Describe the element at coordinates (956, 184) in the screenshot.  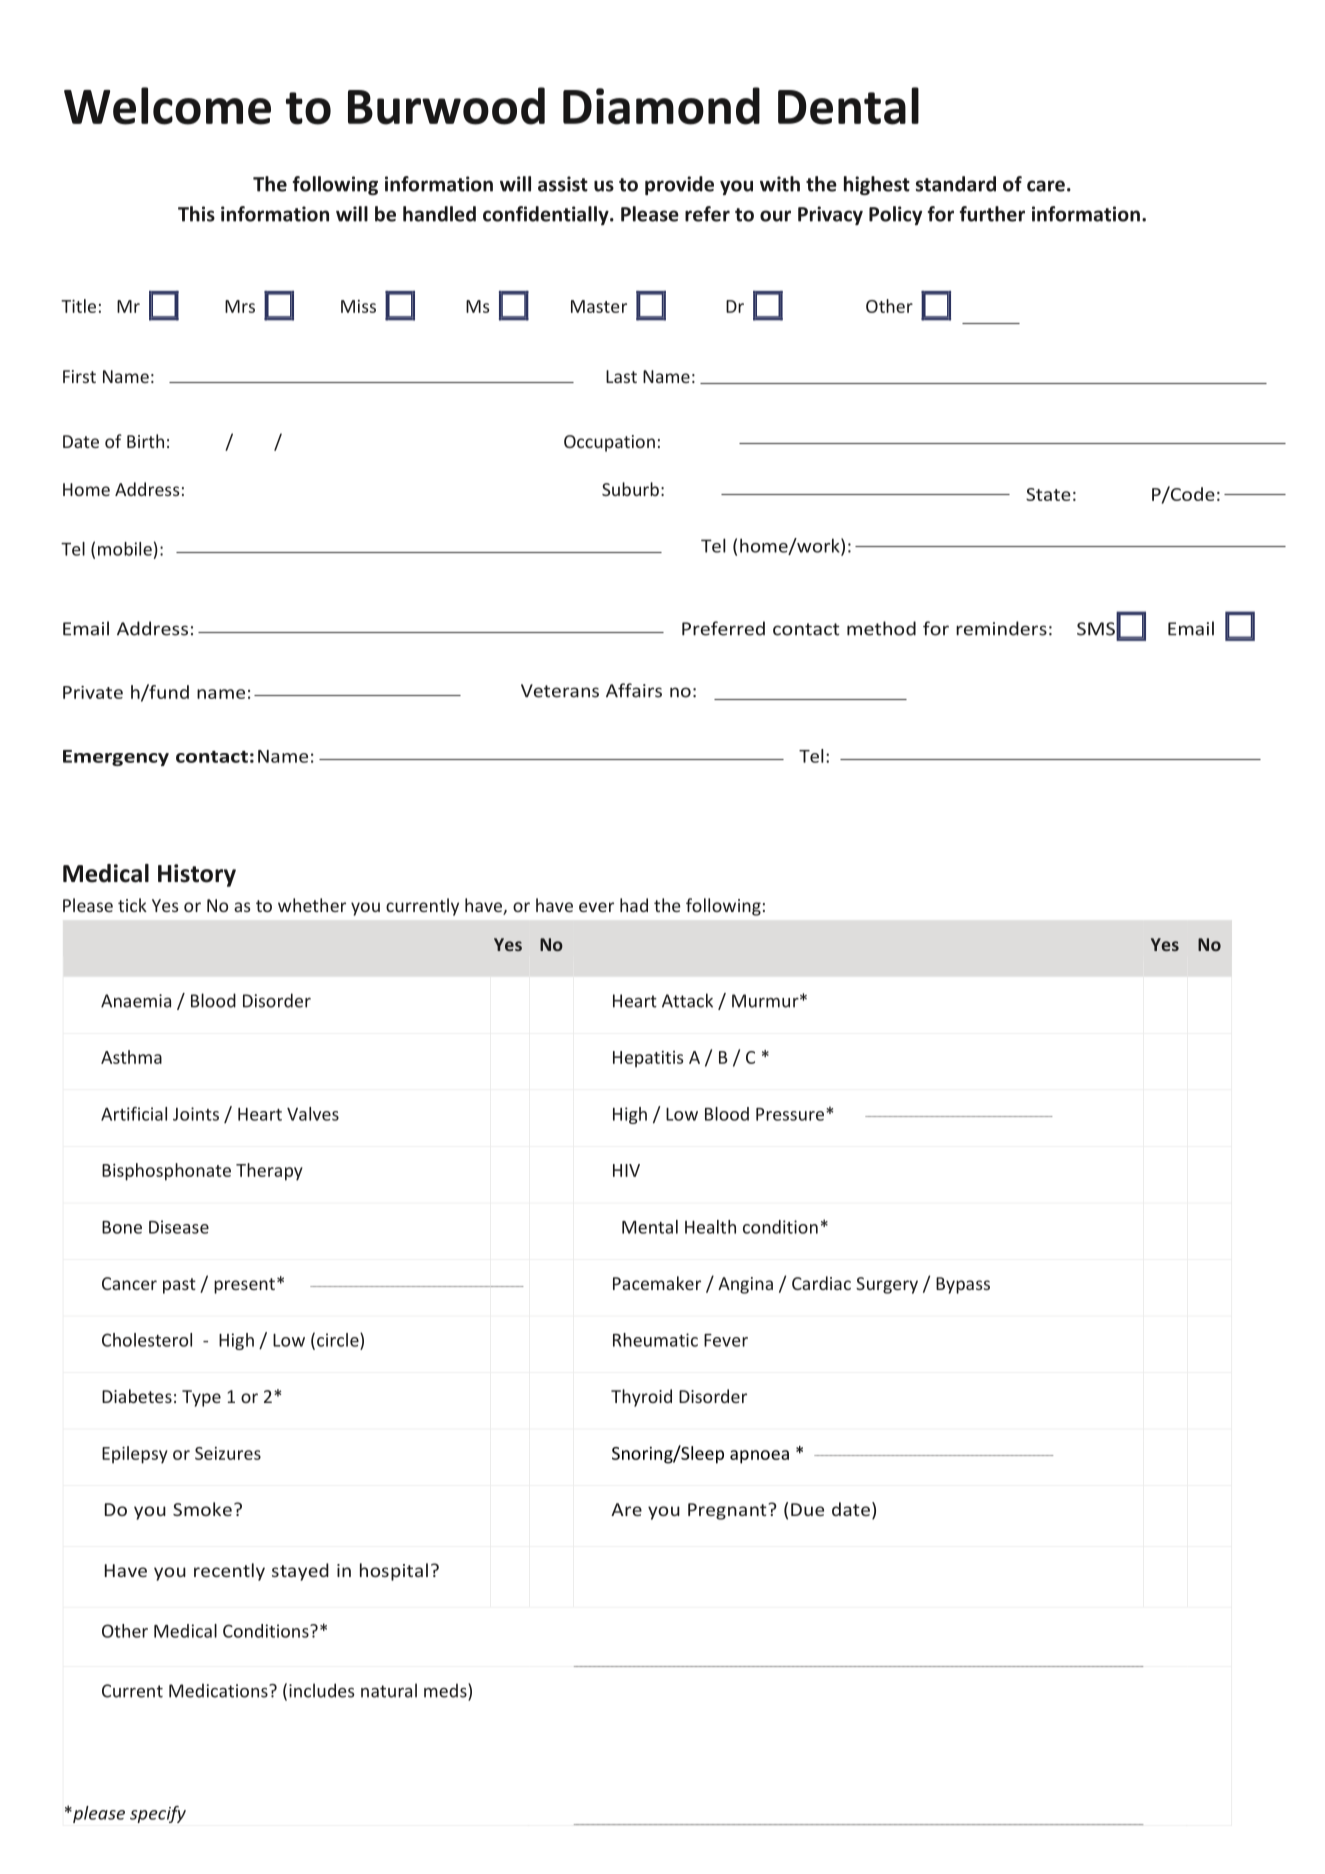
I see `standard` at that location.
